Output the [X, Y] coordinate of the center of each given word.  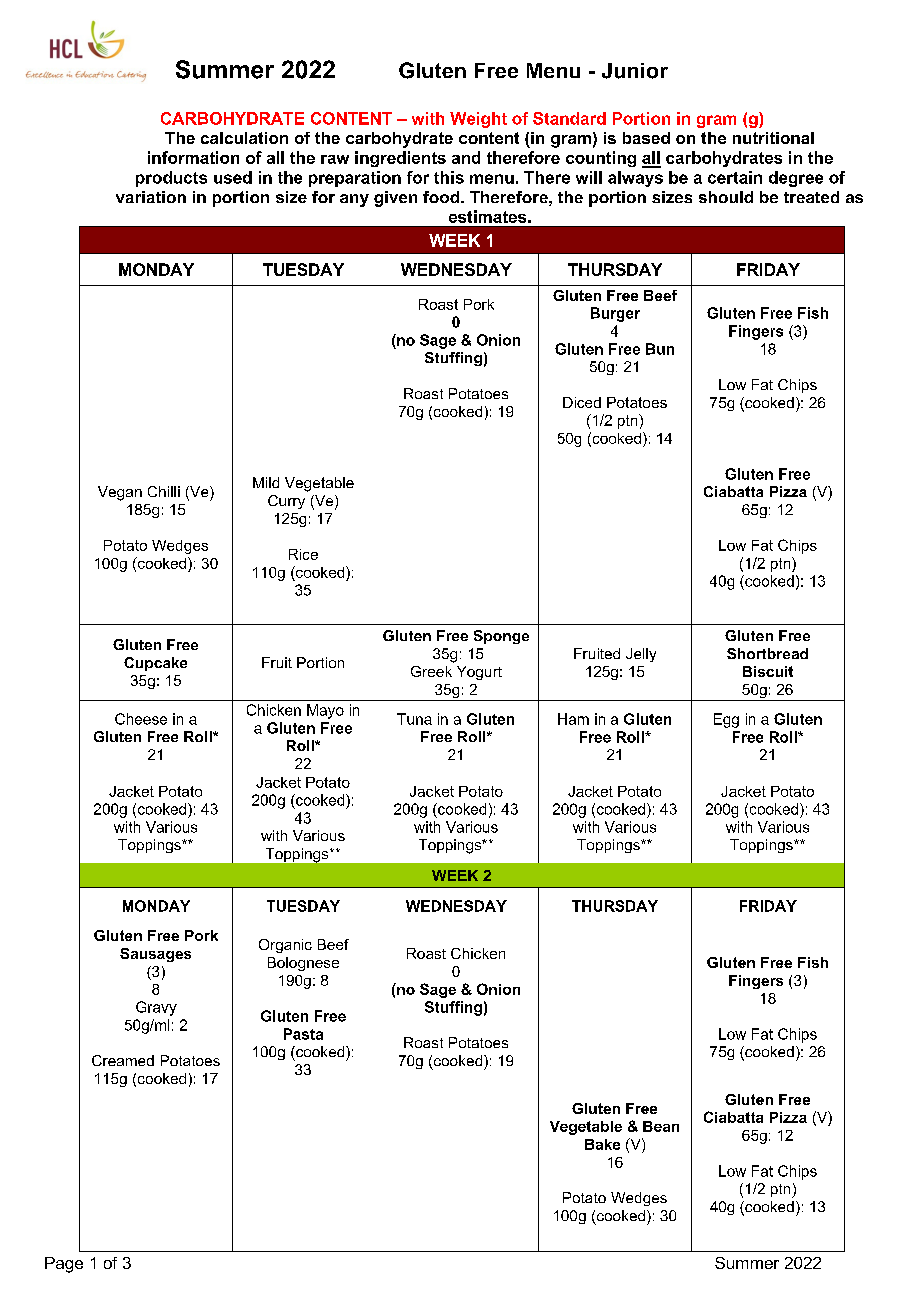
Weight [478, 120]
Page [64, 1265]
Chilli [164, 491]
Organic [285, 946]
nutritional [773, 138]
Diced [582, 402]
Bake [602, 1144]
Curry [286, 502]
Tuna [414, 719]
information [193, 157]
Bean [661, 1126]
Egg [726, 720]
